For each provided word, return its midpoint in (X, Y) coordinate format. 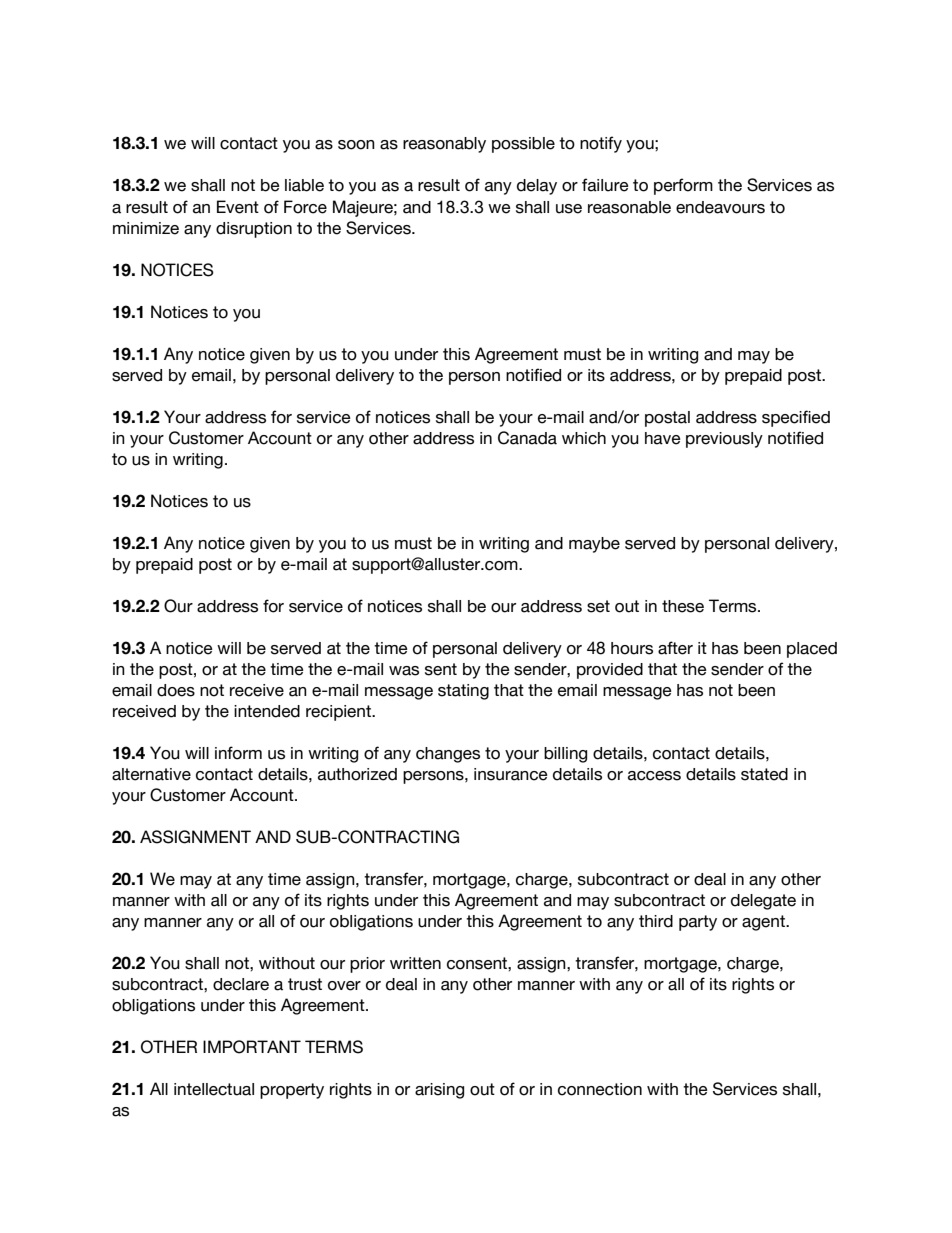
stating (463, 692)
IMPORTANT (252, 1047)
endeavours (720, 207)
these (683, 606)
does (176, 690)
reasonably (444, 145)
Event (238, 207)
